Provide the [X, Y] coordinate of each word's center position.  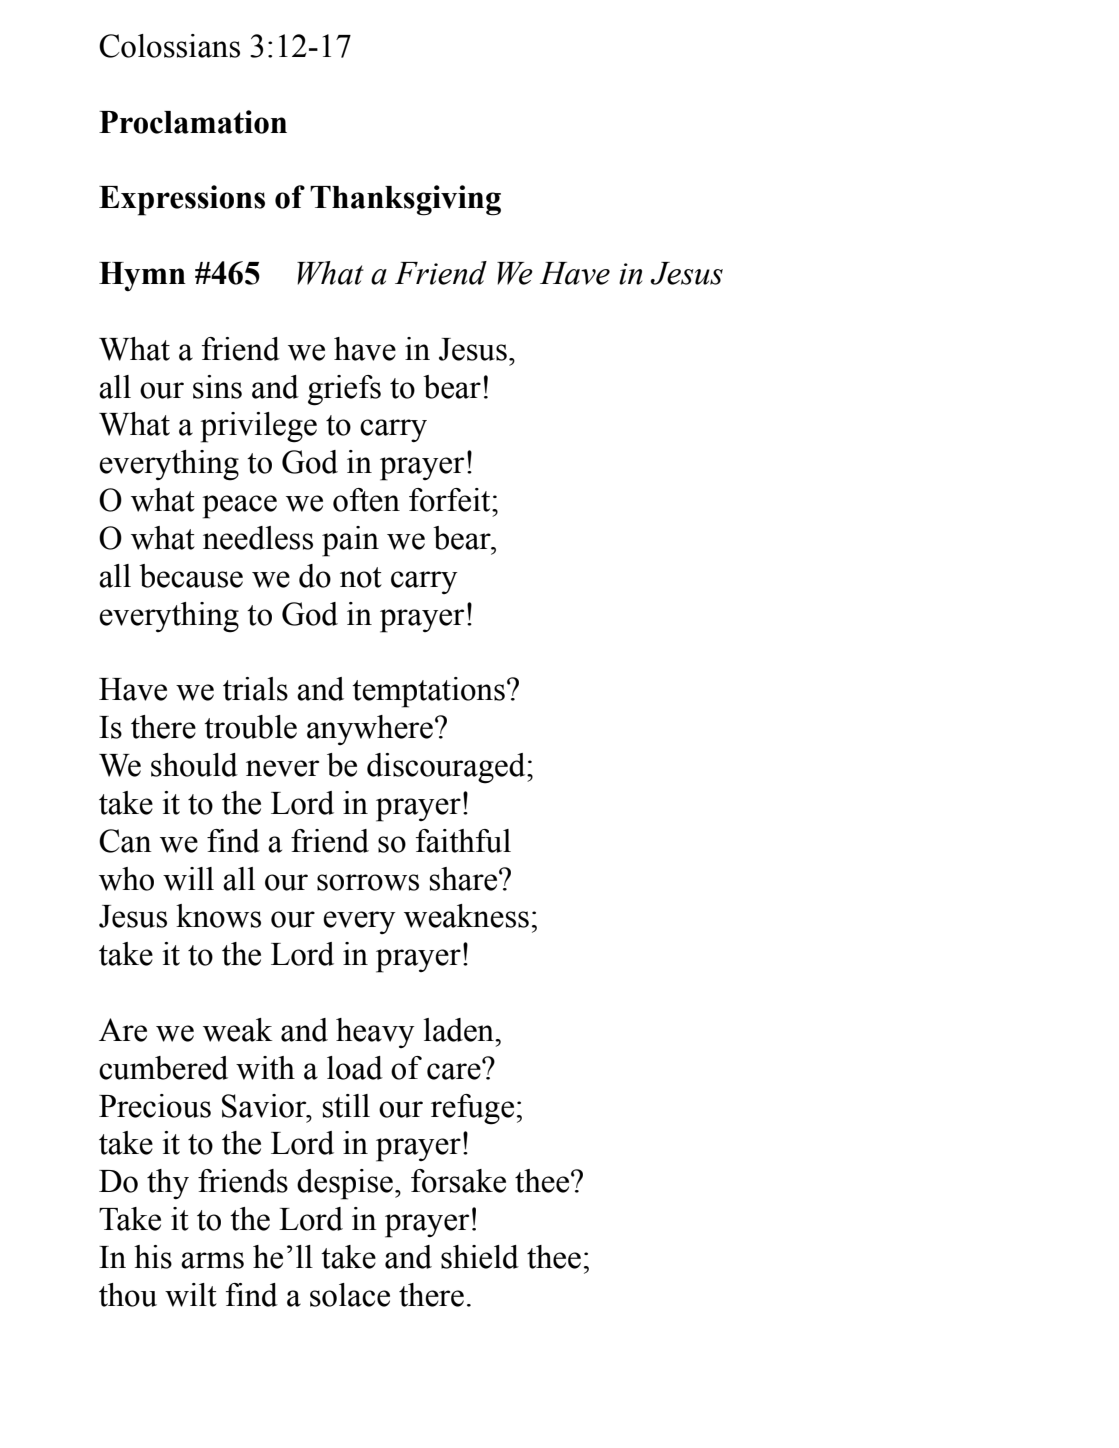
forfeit [451, 500]
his [153, 1257]
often [366, 500]
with [265, 1068]
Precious [155, 1106]
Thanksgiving [405, 200]
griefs [344, 390]
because [191, 576]
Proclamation [193, 122]
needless [258, 538]
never [282, 768]
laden [460, 1030]
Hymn [142, 276]
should [194, 765]
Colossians [169, 46]
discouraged [447, 768]
